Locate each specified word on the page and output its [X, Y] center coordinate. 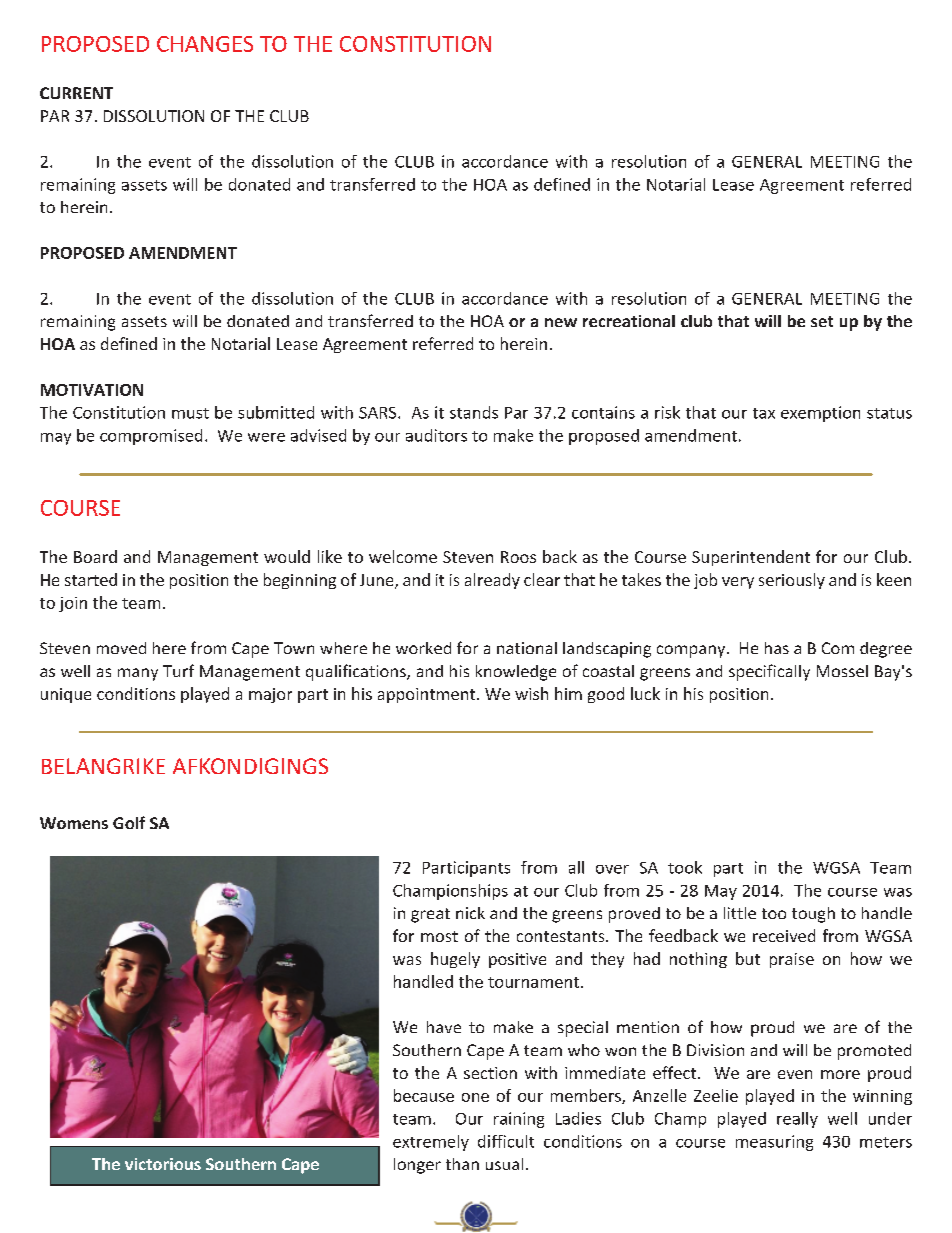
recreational [629, 321]
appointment [428, 695]
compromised [151, 437]
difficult [506, 1141]
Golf [129, 822]
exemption [820, 414]
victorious [163, 1164]
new [561, 322]
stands [474, 412]
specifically [769, 672]
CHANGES [205, 44]
